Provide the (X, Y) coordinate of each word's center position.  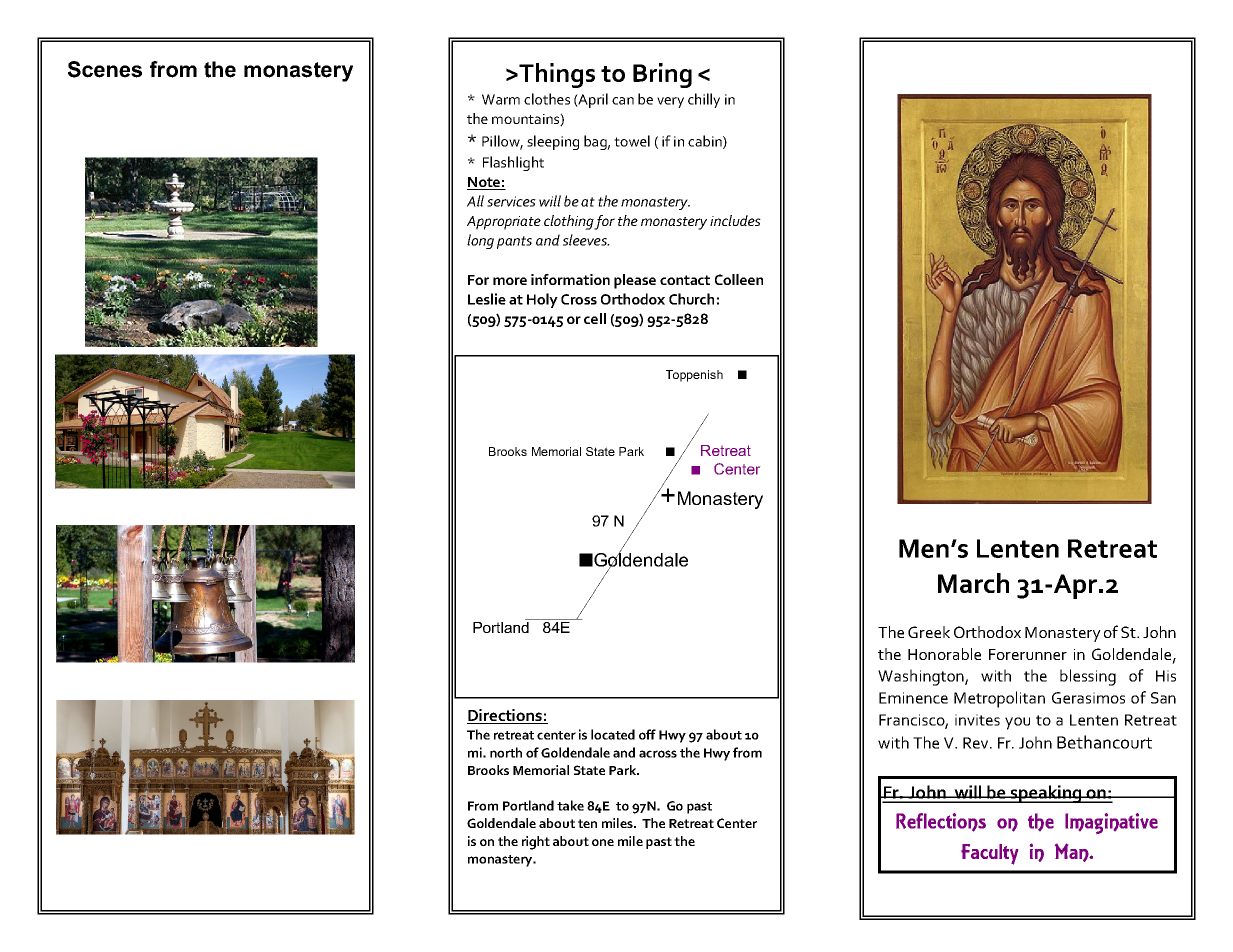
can (623, 101)
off (647, 734)
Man (1073, 852)
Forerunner (1028, 654)
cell (595, 318)
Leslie (487, 299)
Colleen (739, 279)
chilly (704, 100)
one (603, 842)
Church (691, 299)
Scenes (105, 69)
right (536, 843)
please (635, 281)
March (973, 583)
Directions (505, 716)
